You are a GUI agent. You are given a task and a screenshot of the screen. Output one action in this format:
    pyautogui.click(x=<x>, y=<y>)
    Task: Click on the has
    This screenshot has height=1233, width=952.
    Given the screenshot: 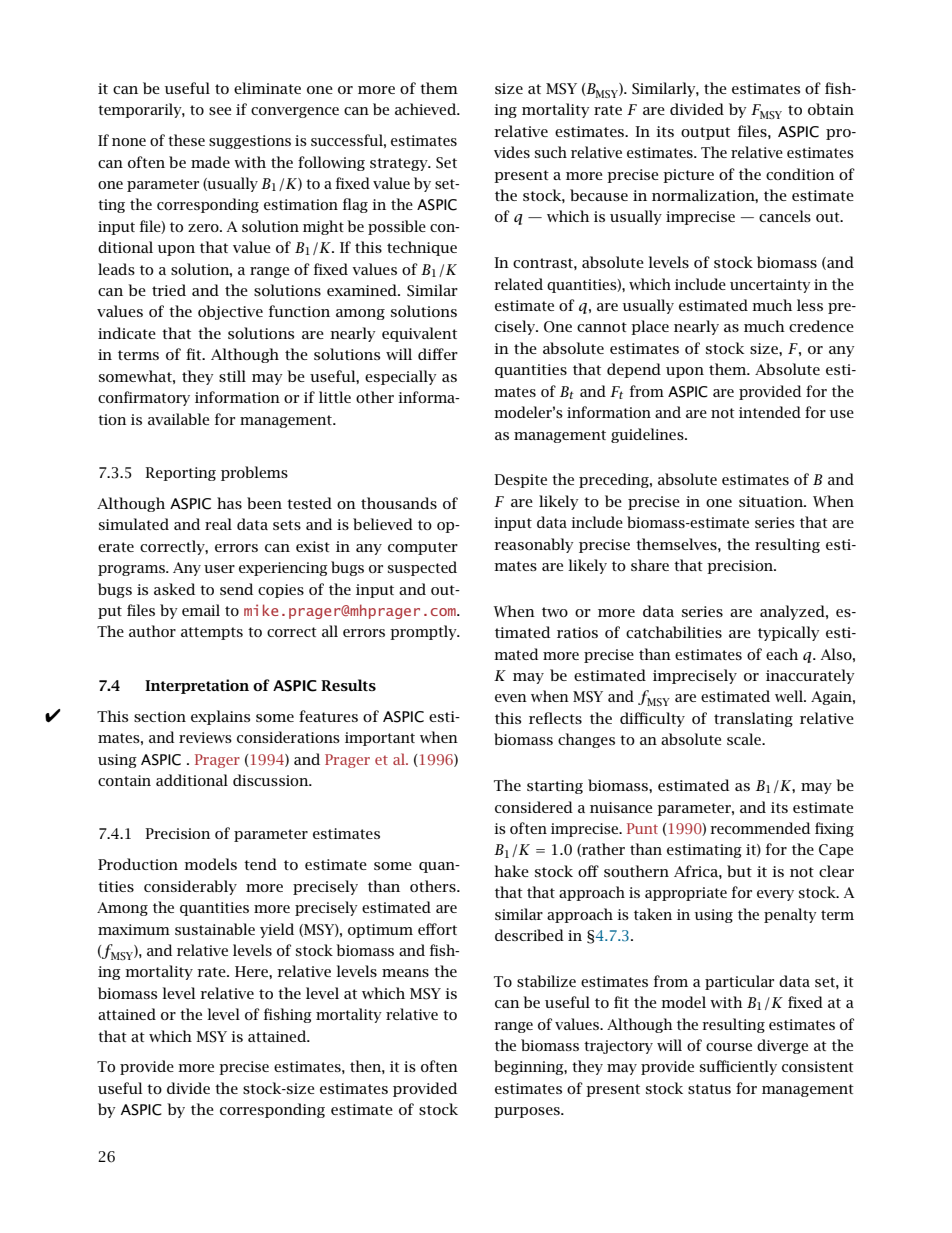 What is the action you would take?
    pyautogui.click(x=229, y=503)
